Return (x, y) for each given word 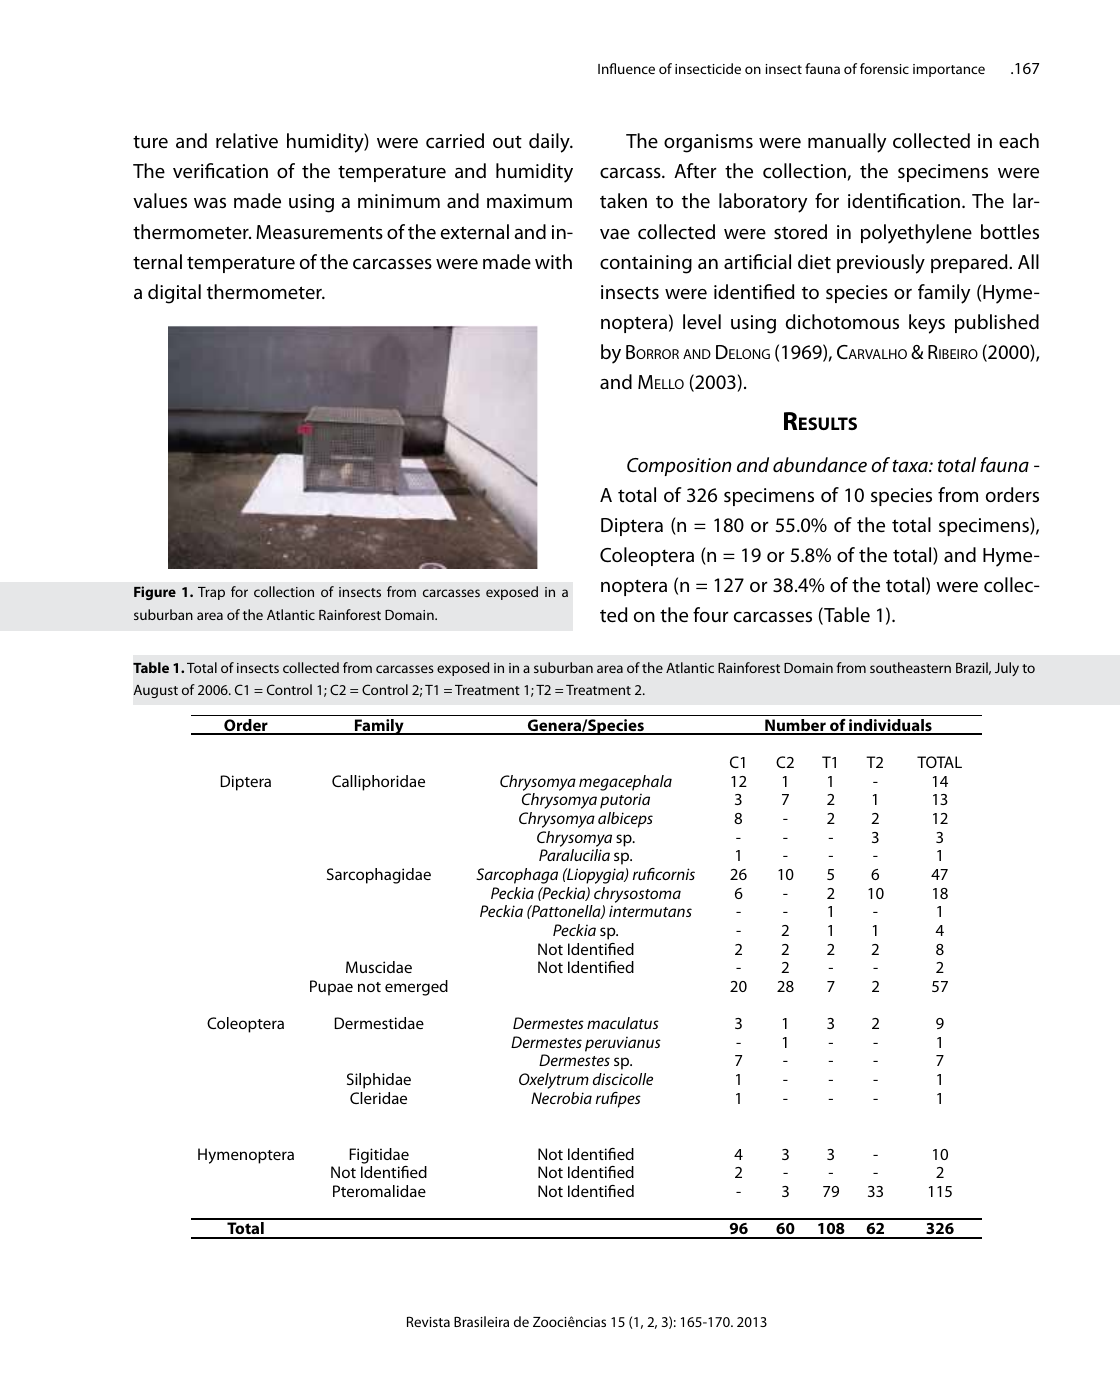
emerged (416, 988)
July (1007, 669)
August (156, 691)
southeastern (910, 667)
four (711, 615)
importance (949, 70)
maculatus (623, 1023)
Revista (428, 1321)
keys (927, 324)
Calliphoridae (378, 783)
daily (550, 143)
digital (174, 294)
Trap (211, 593)
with (553, 262)
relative (247, 141)
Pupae (331, 988)
